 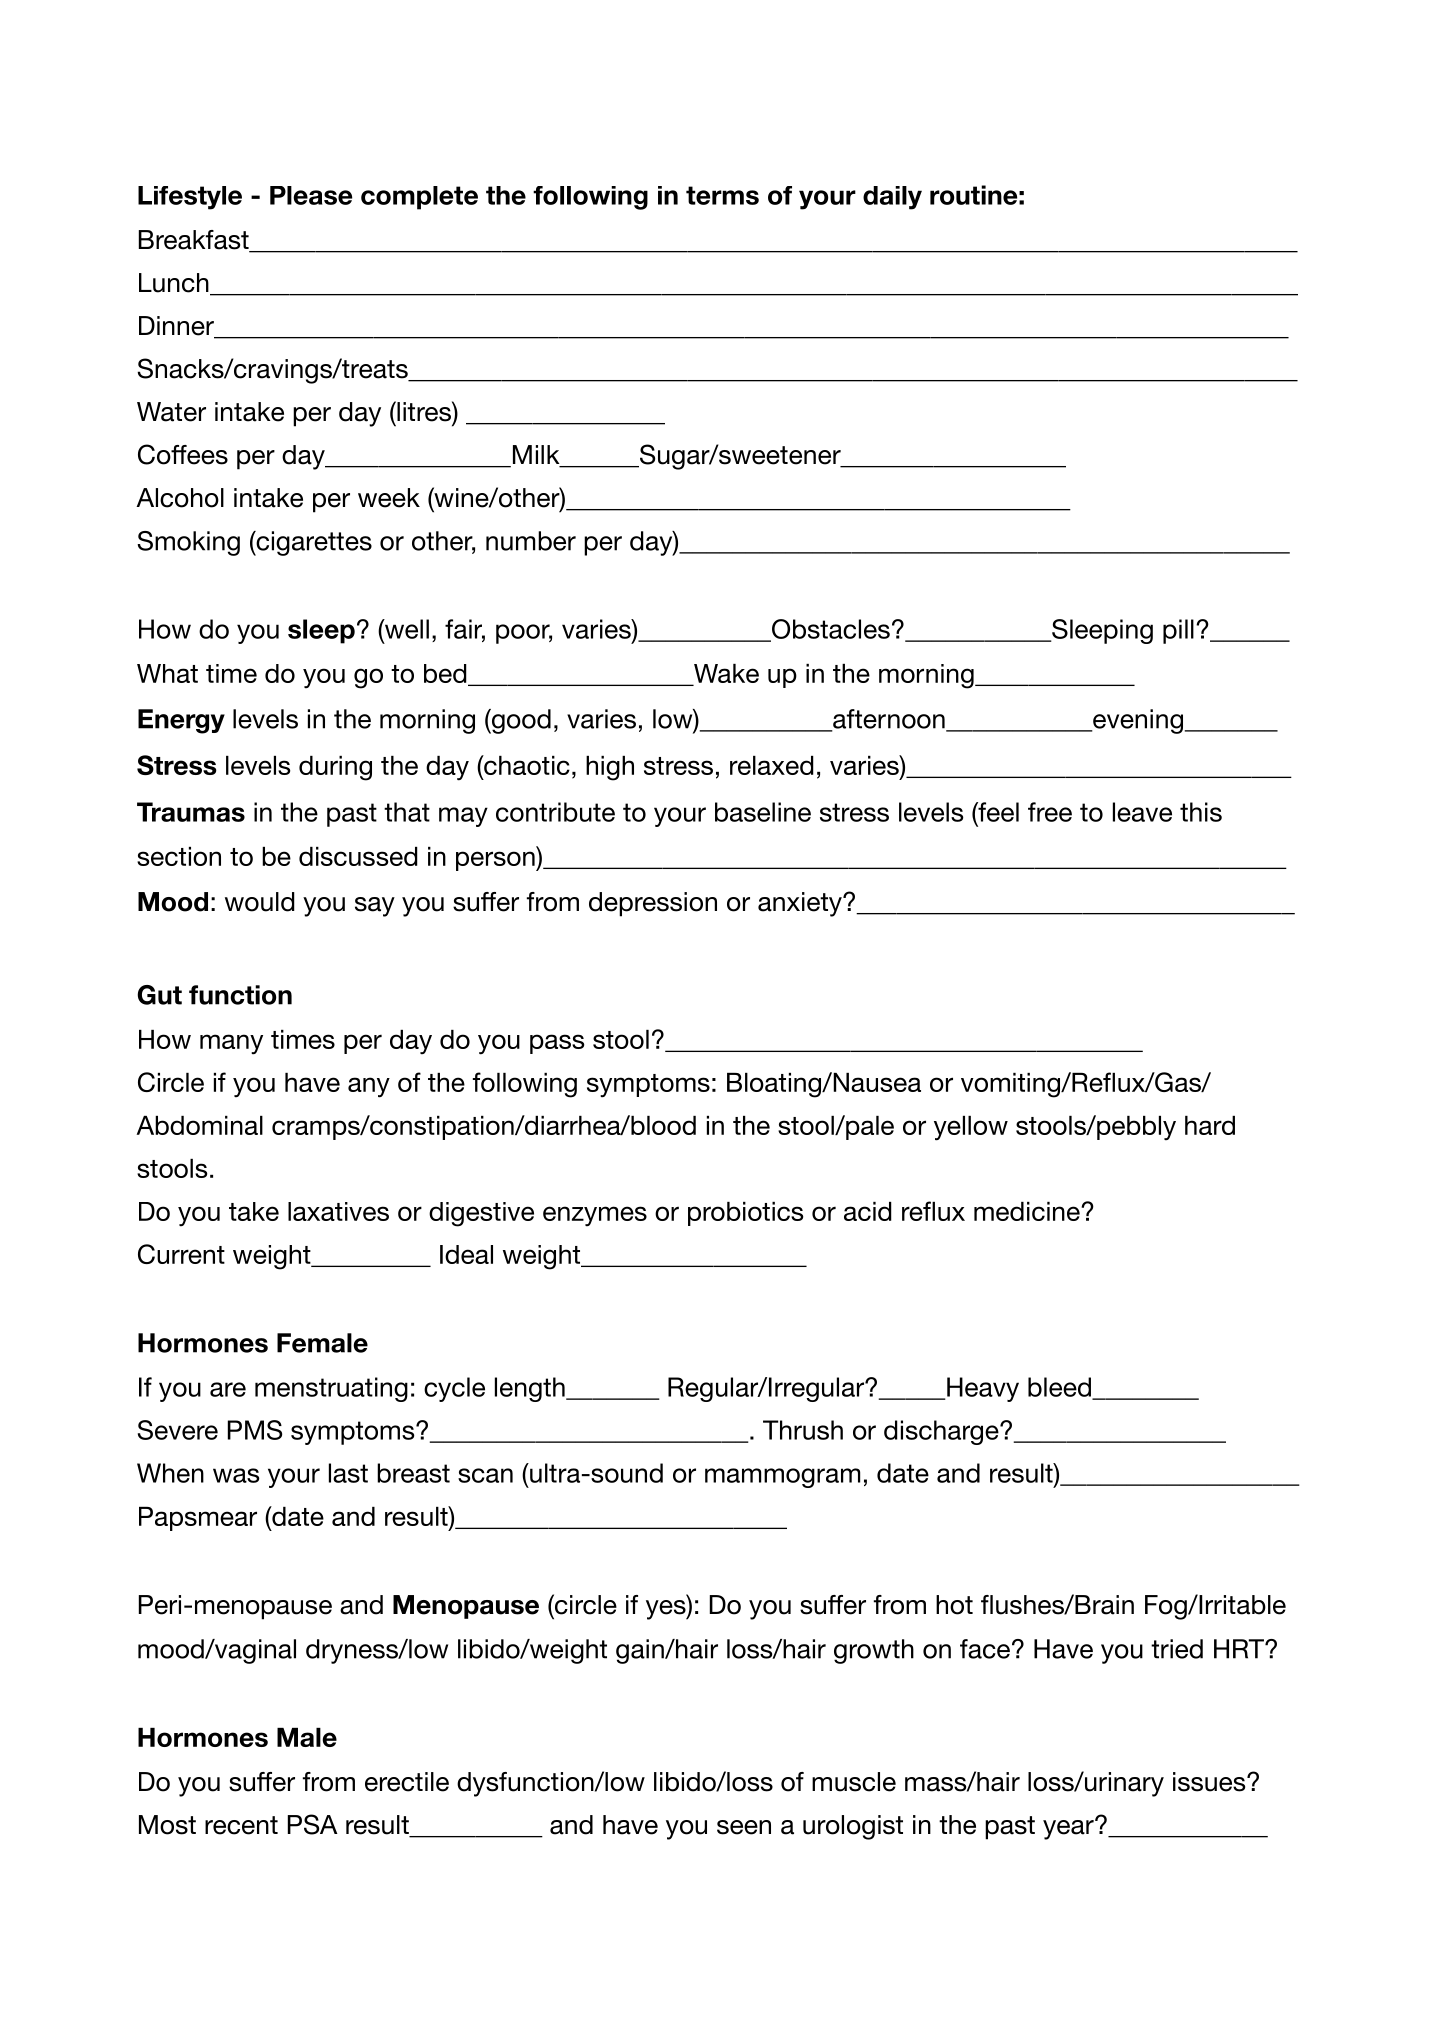 What do you see at coordinates (311, 195) in the document?
I see `Please` at bounding box center [311, 195].
